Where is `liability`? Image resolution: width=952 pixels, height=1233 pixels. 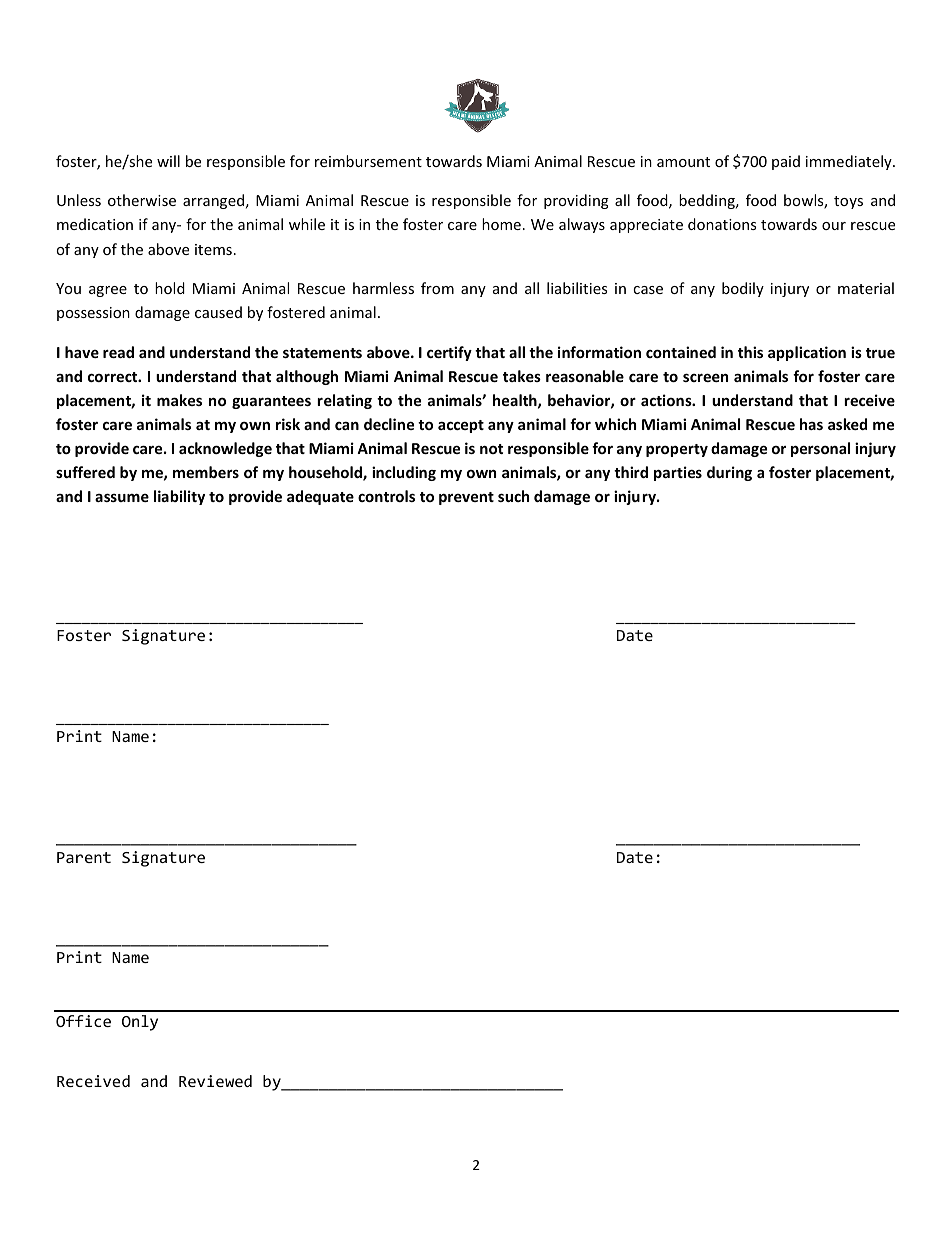 liability is located at coordinates (179, 497).
